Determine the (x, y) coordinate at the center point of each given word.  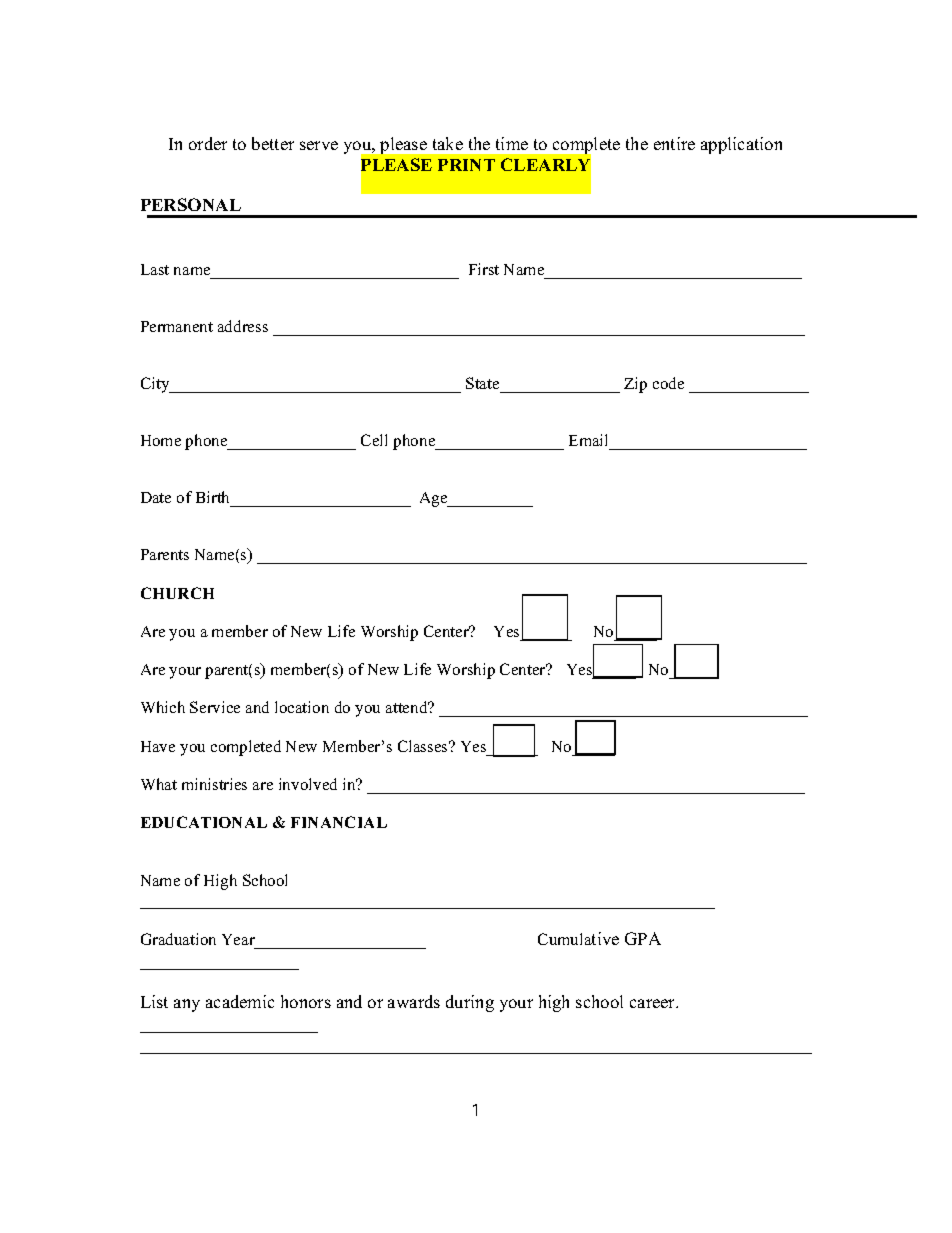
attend (408, 707)
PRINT (466, 165)
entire (674, 143)
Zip (635, 385)
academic (240, 1001)
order (208, 143)
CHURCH (177, 593)
